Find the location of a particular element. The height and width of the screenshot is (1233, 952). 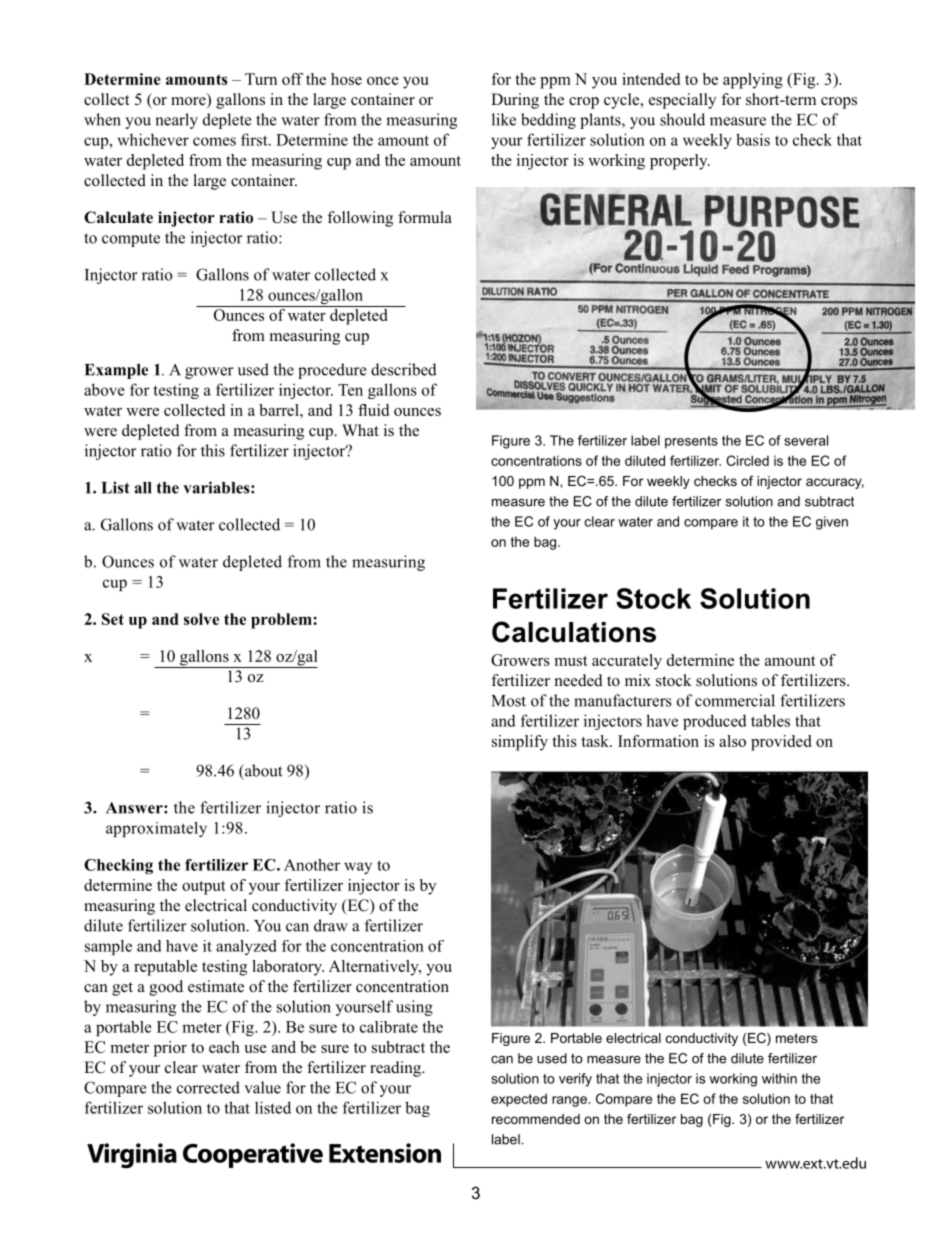

expected is located at coordinates (519, 1100).
